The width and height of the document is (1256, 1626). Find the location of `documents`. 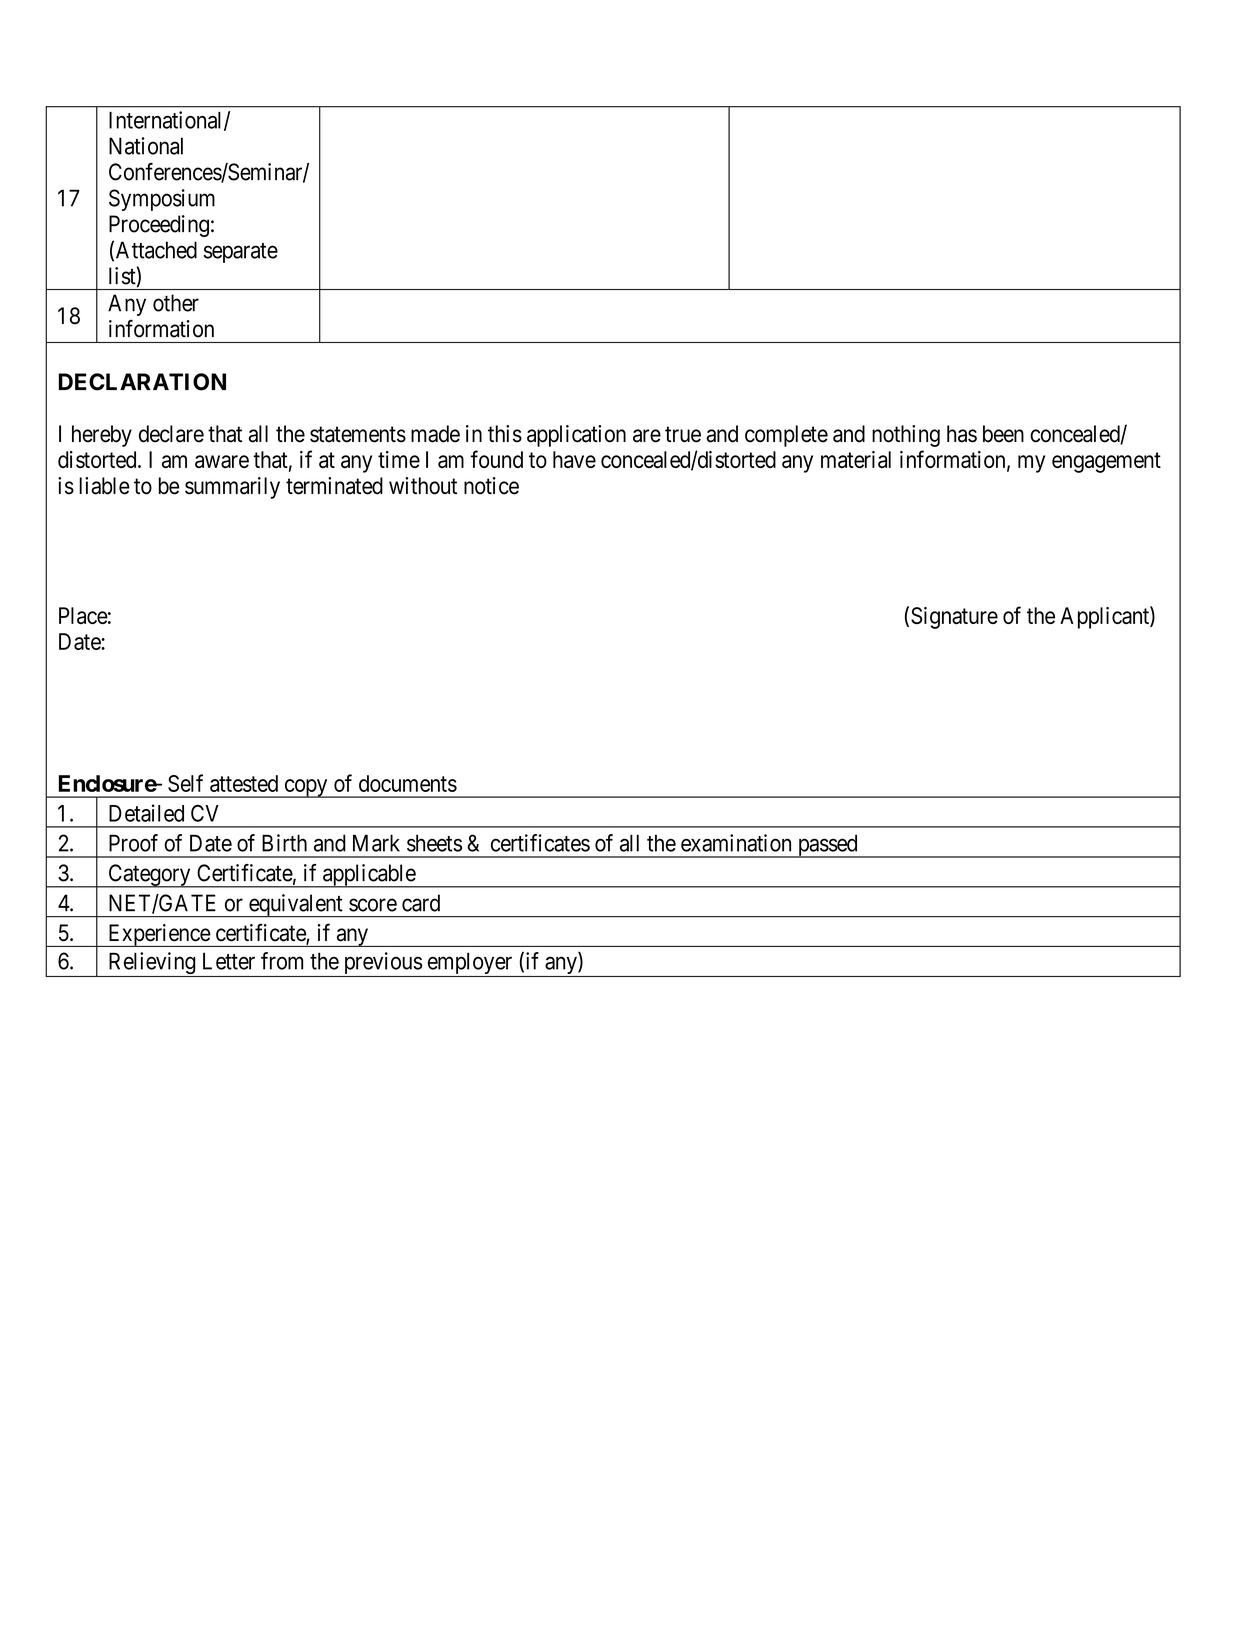

documents is located at coordinates (408, 783).
